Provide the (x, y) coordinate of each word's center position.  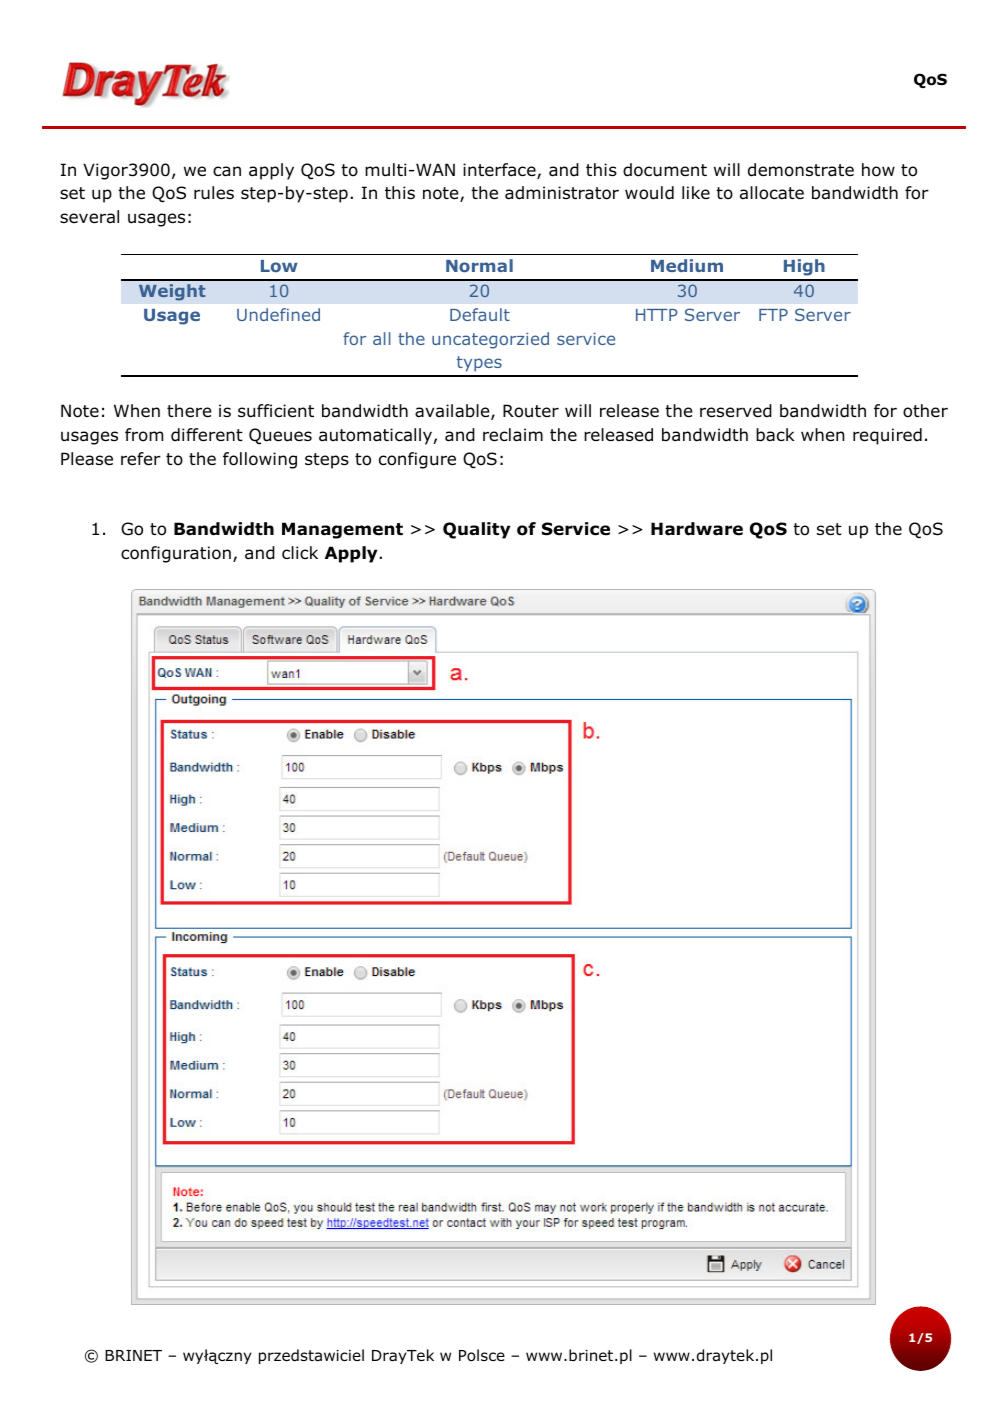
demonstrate (801, 170)
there (189, 411)
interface (500, 171)
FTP (773, 315)
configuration (176, 554)
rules (214, 193)
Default (480, 314)
